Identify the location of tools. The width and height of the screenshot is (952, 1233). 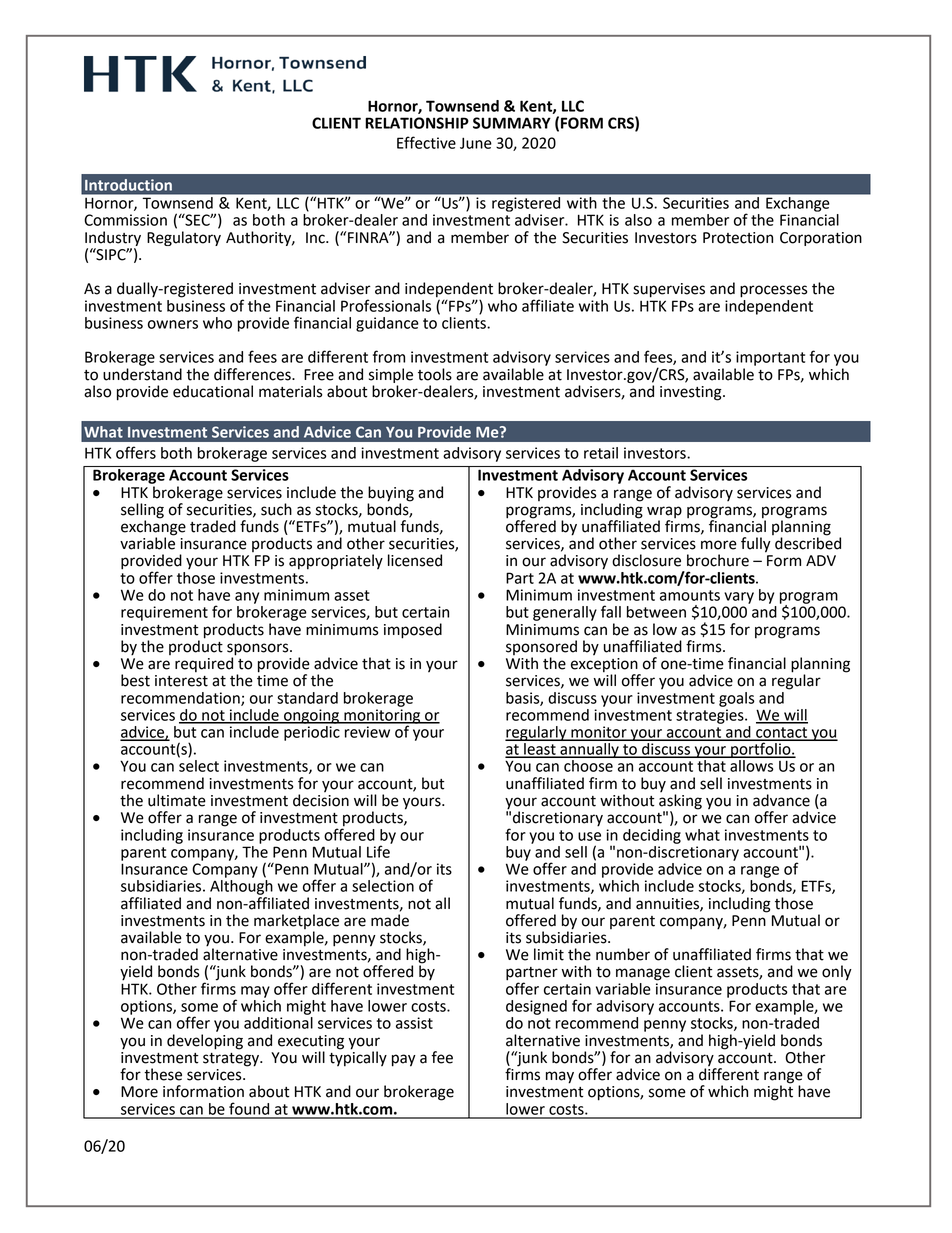
(435, 374).
